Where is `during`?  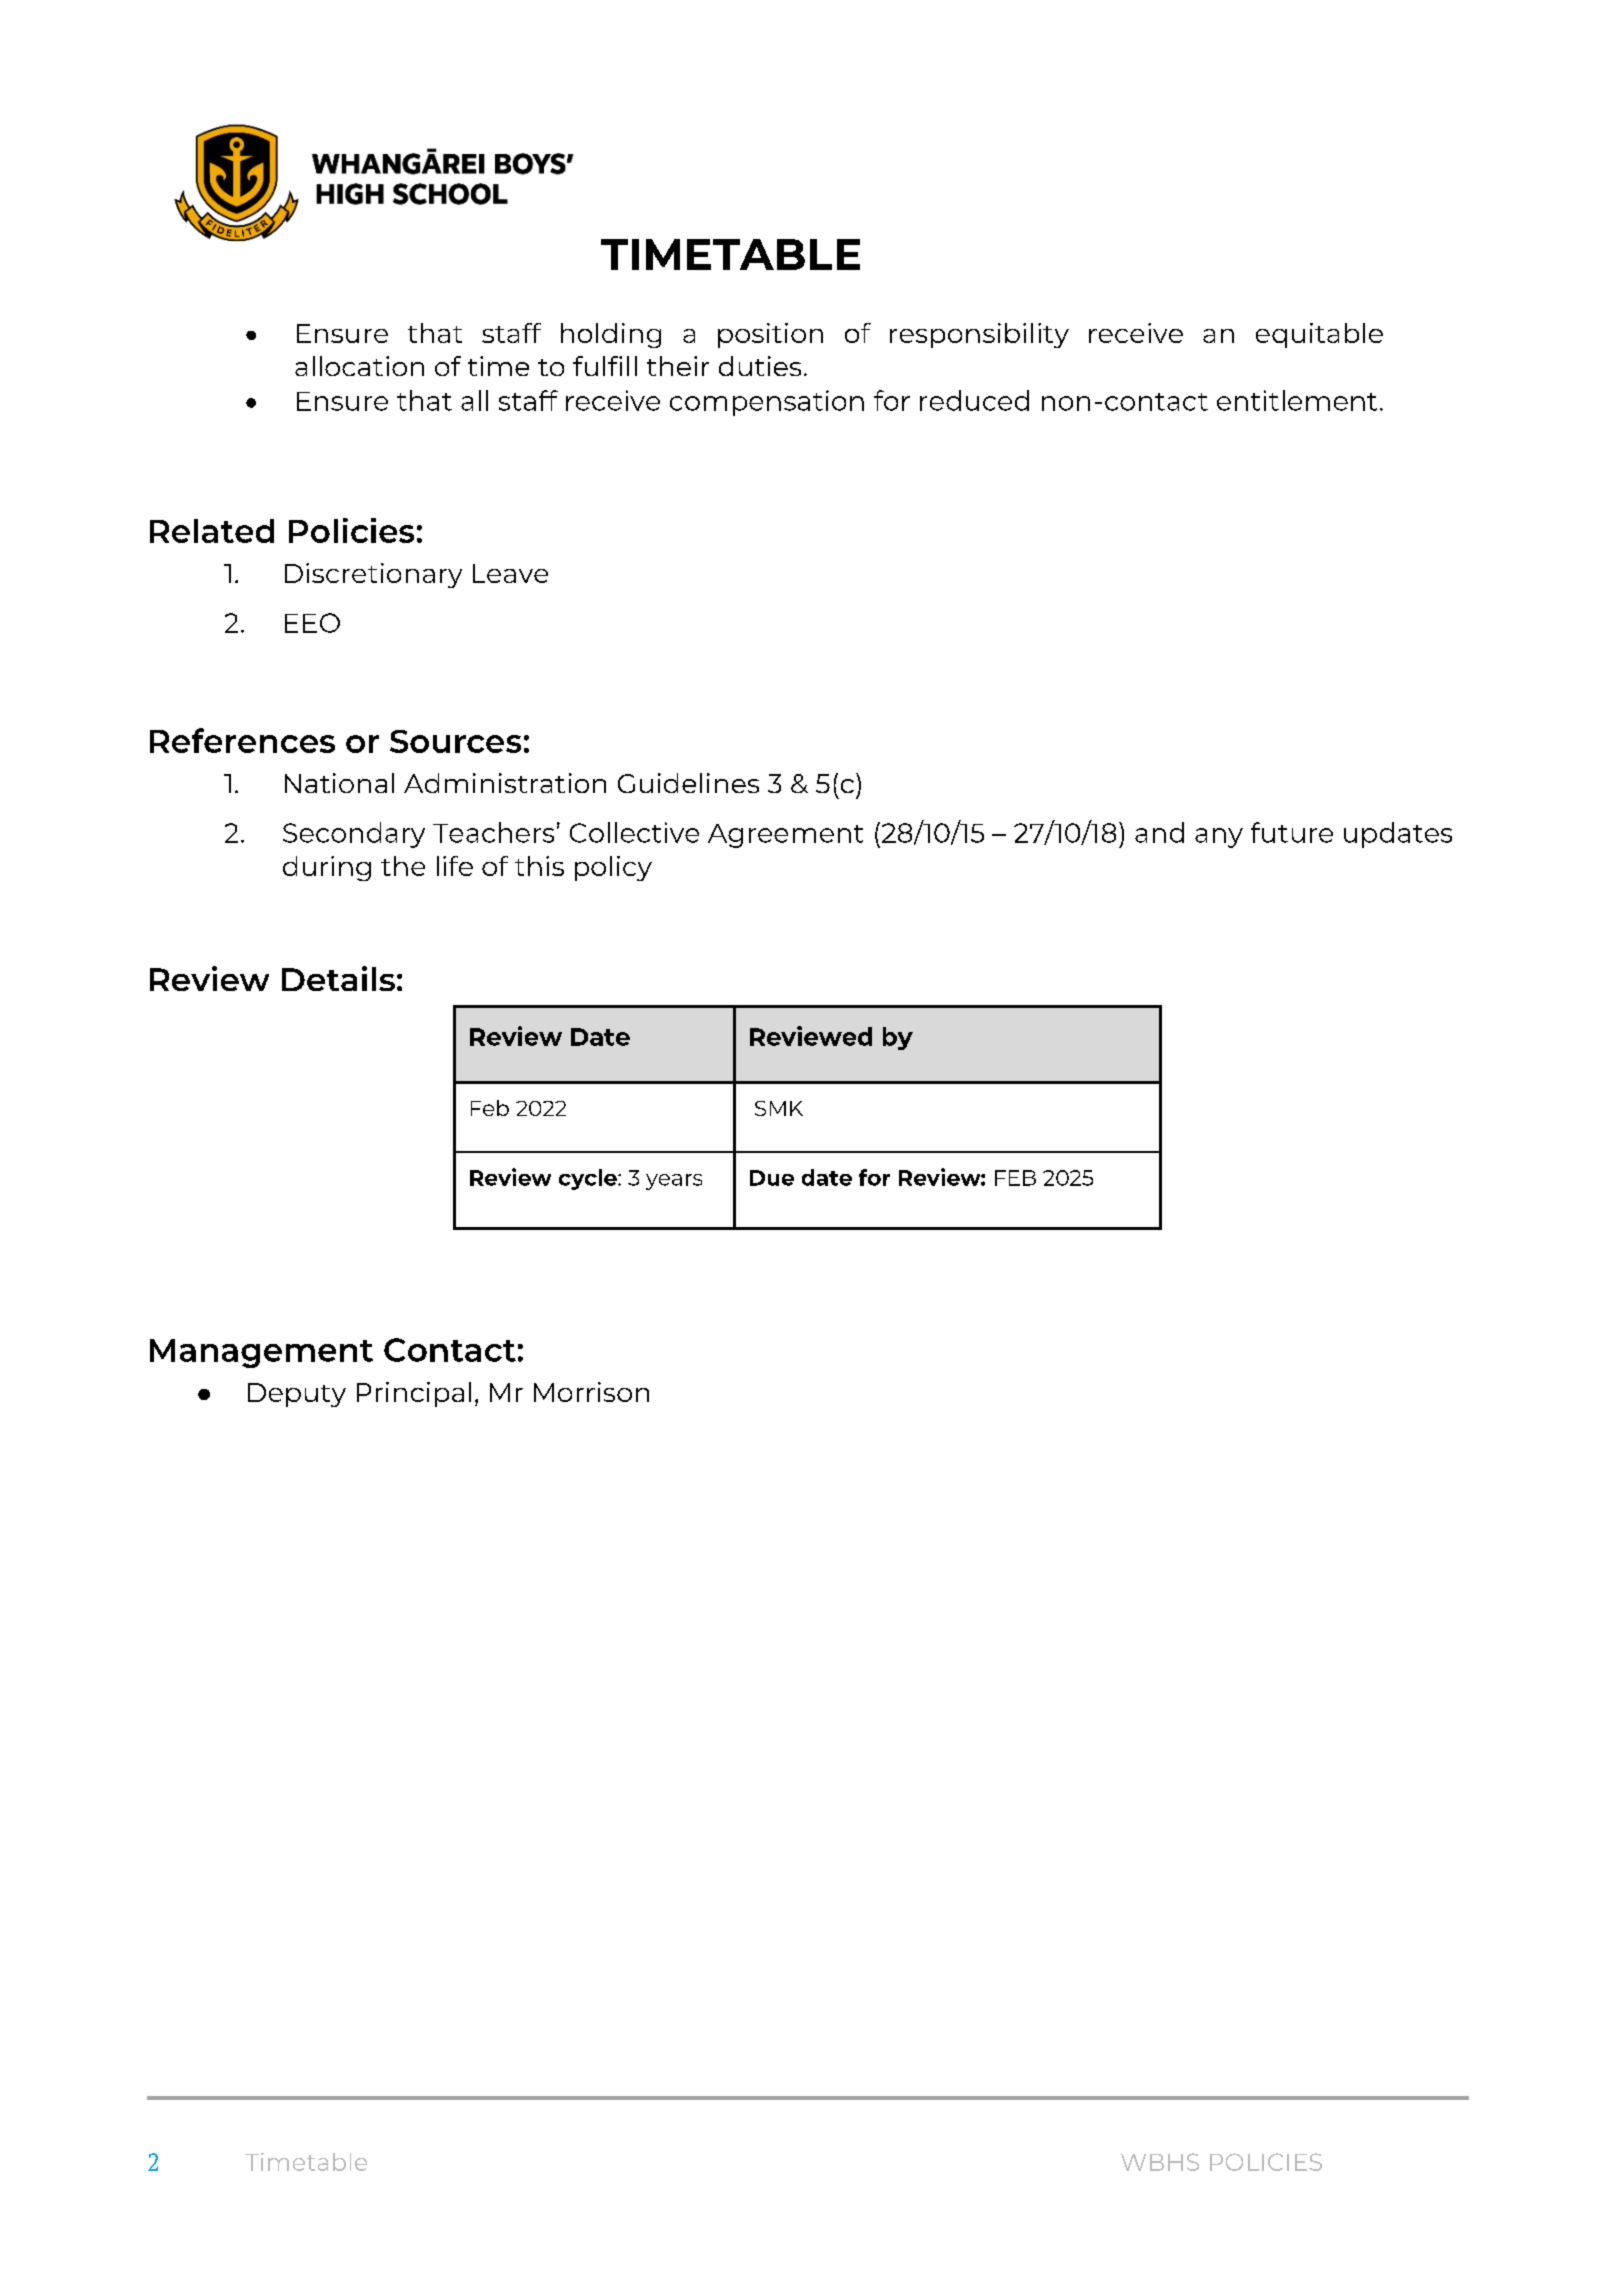 during is located at coordinates (327, 868).
